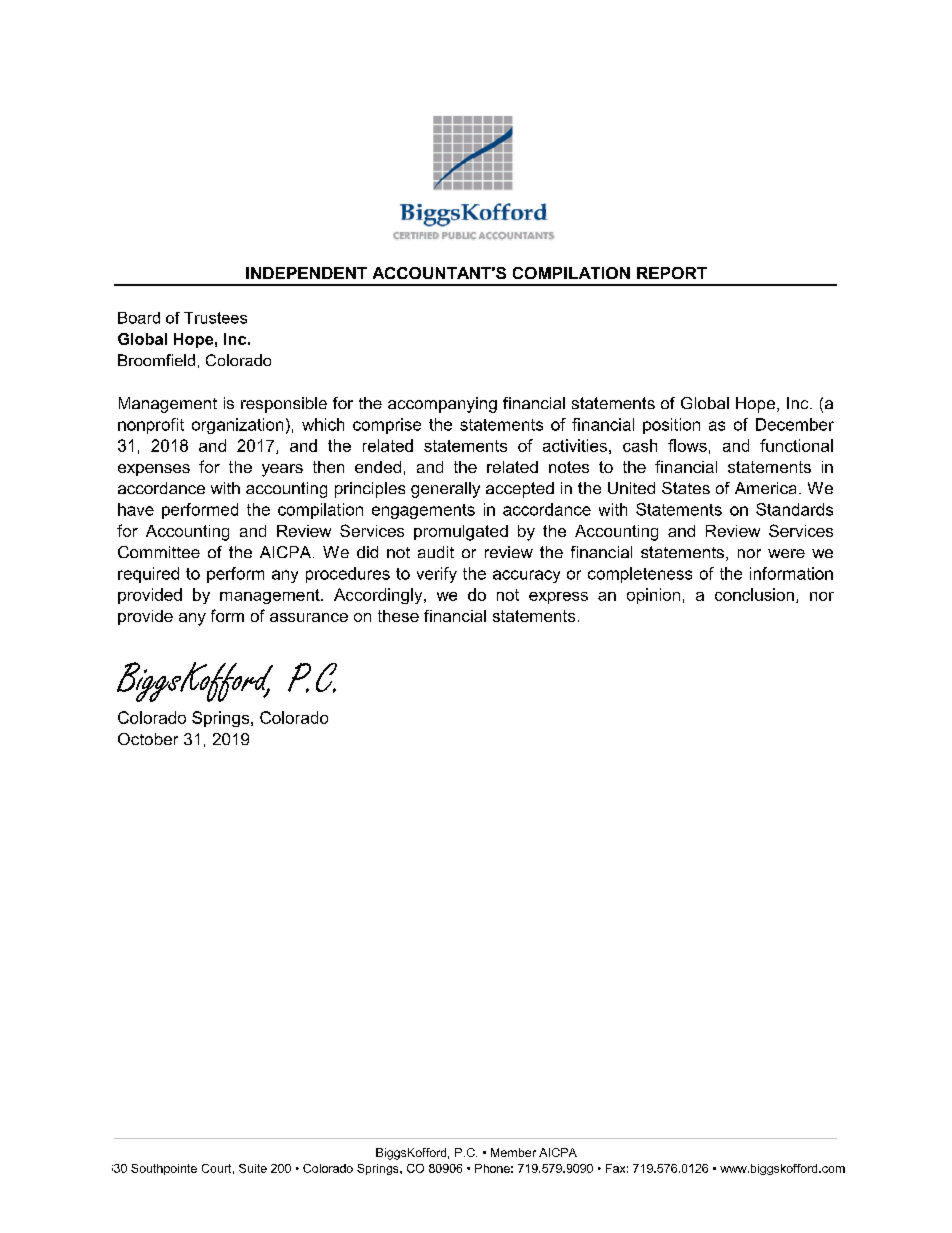 The image size is (952, 1233). What do you see at coordinates (398, 616) in the document?
I see `these` at bounding box center [398, 616].
